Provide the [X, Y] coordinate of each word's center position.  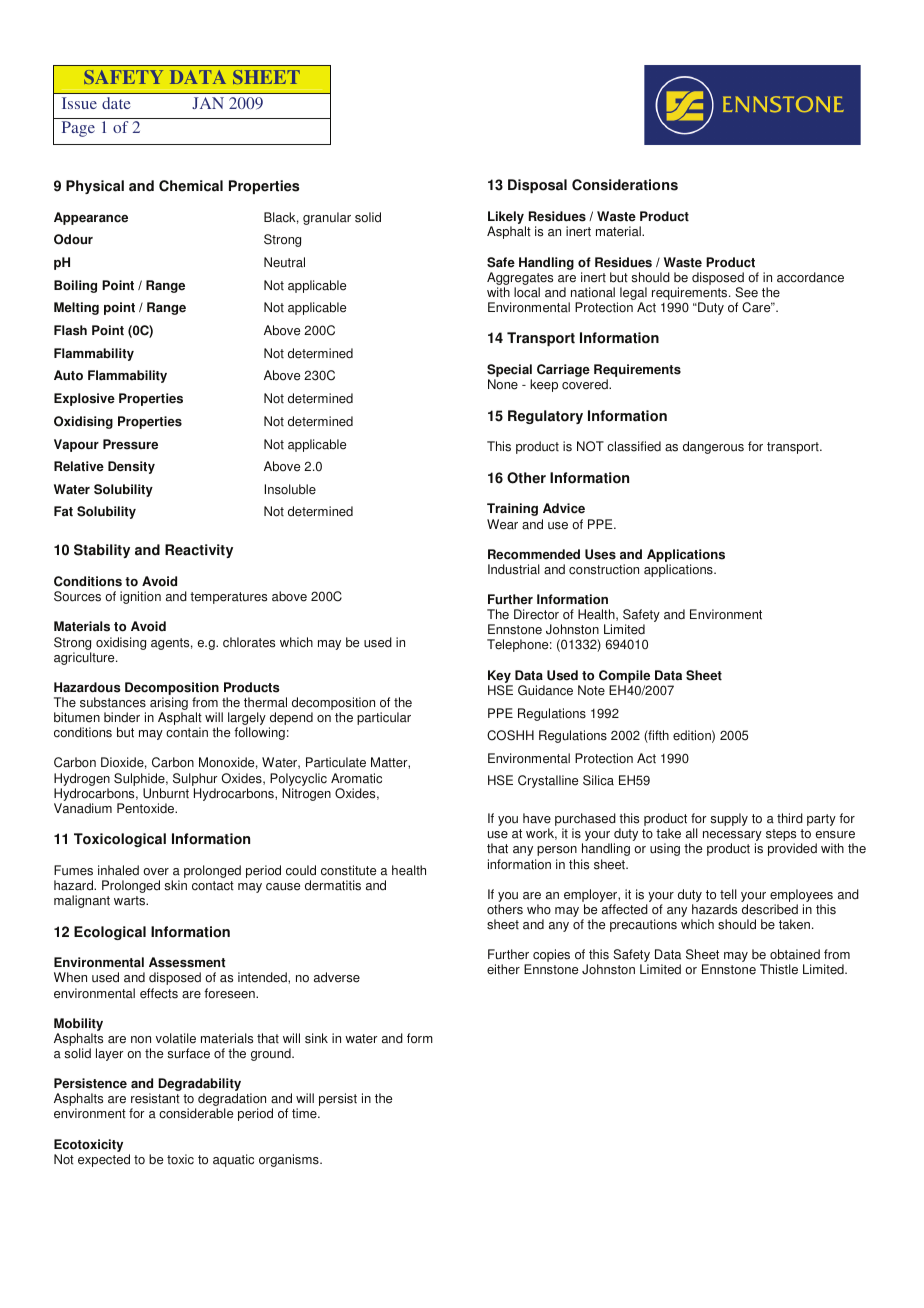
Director [536, 614]
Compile [624, 676]
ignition [140, 597]
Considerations [625, 185]
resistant [155, 1098]
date [116, 103]
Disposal [537, 186]
